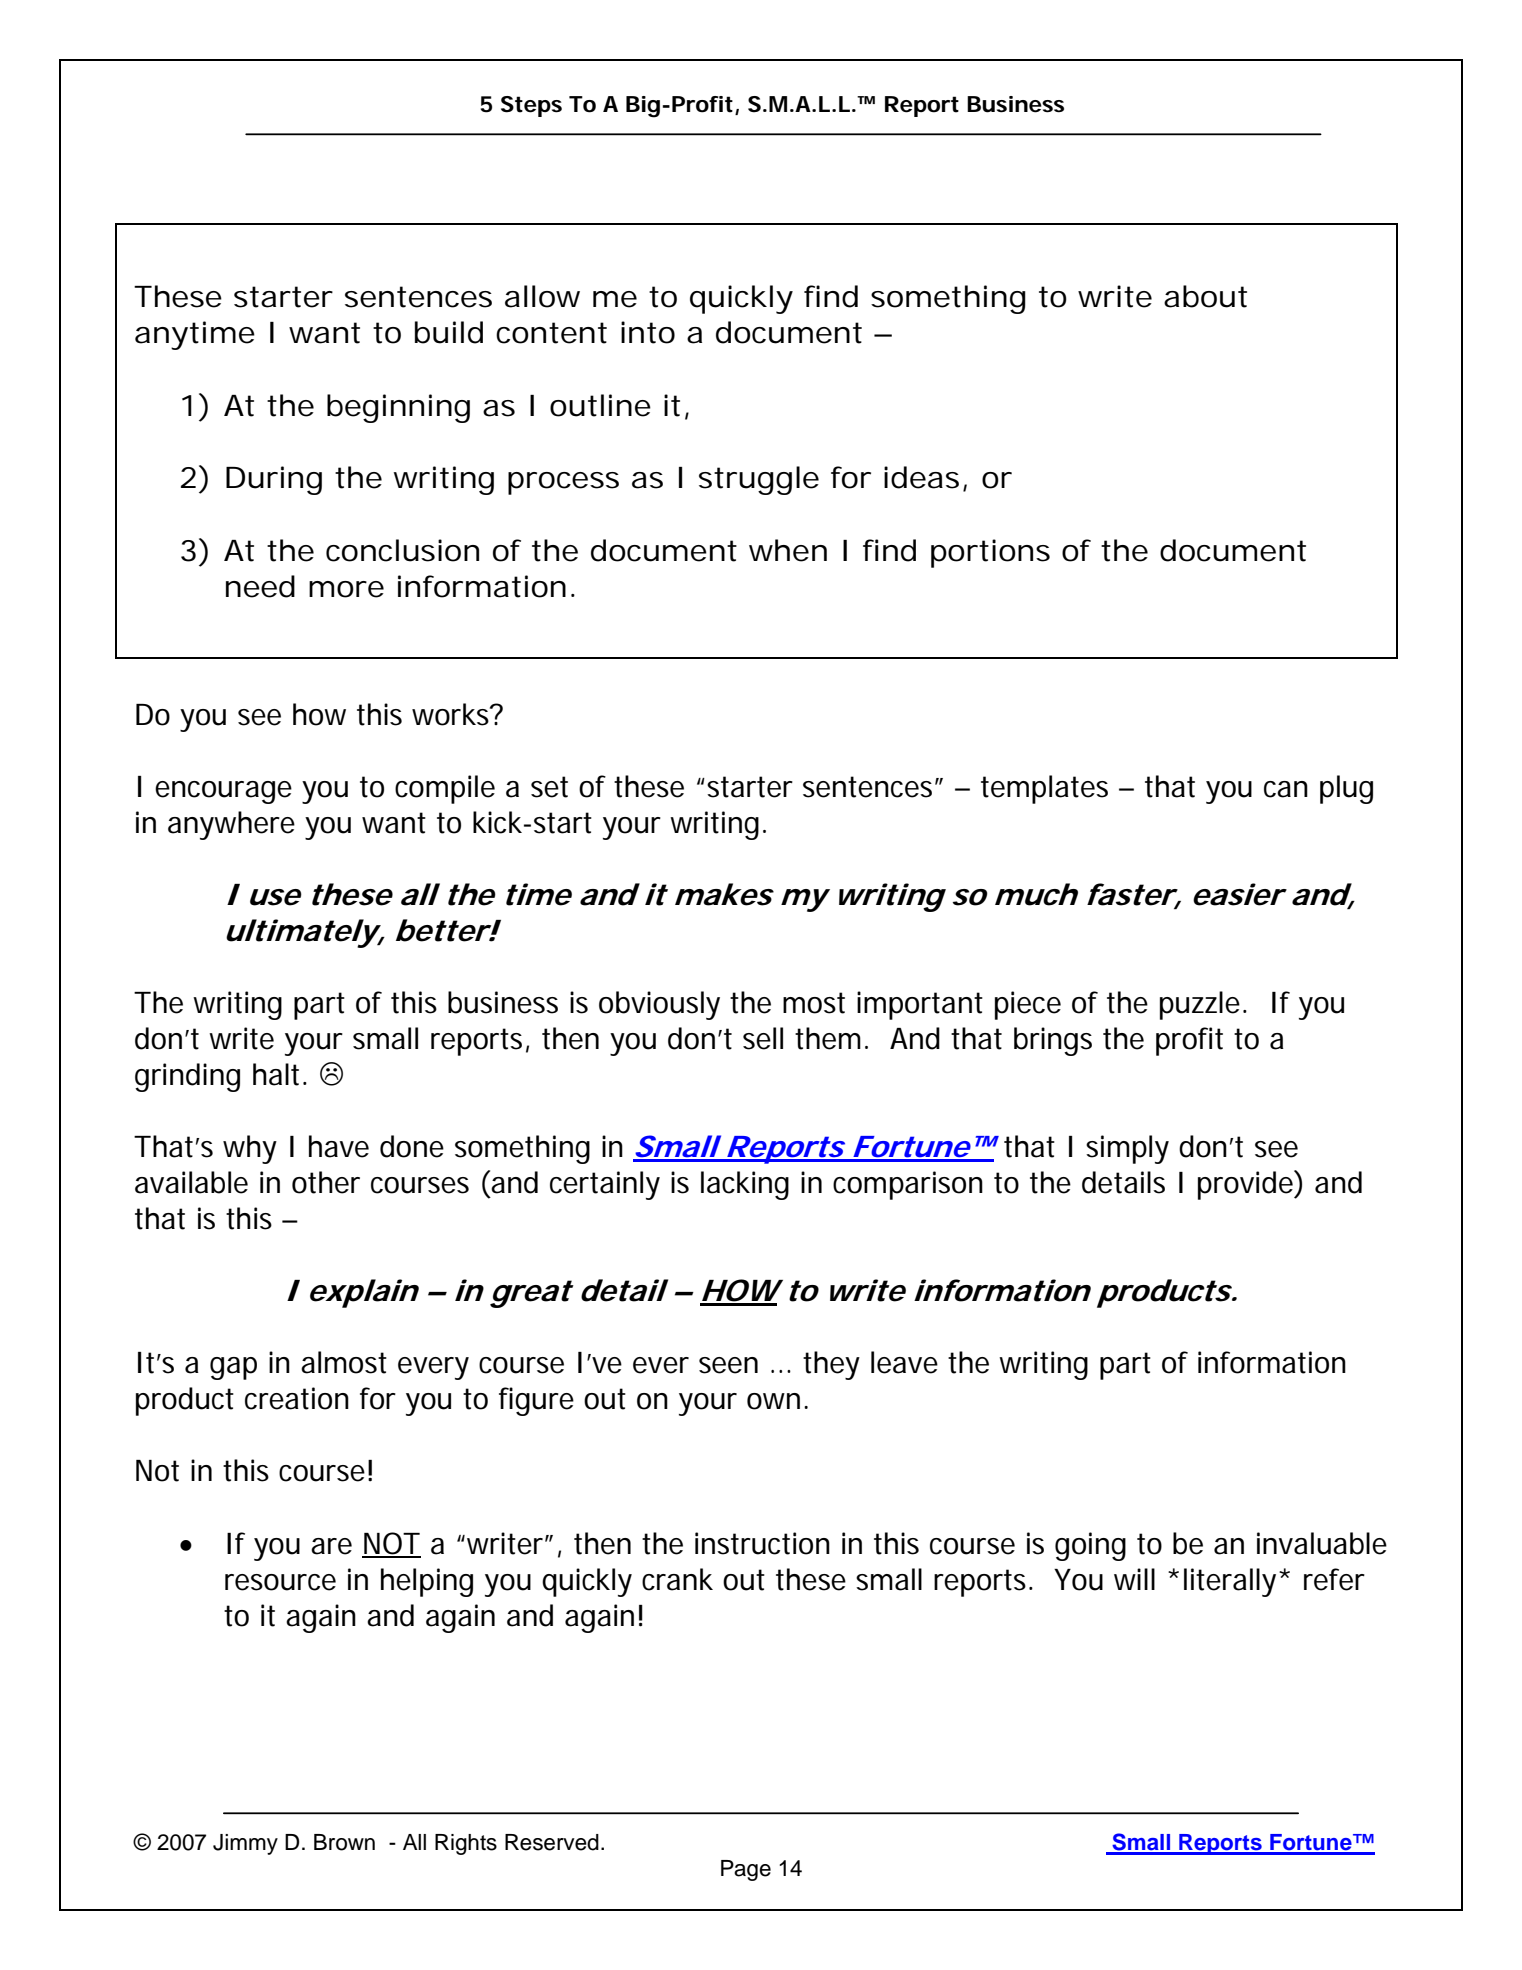 The width and height of the screenshot is (1522, 1970). I want to click on other, so click(326, 1182).
